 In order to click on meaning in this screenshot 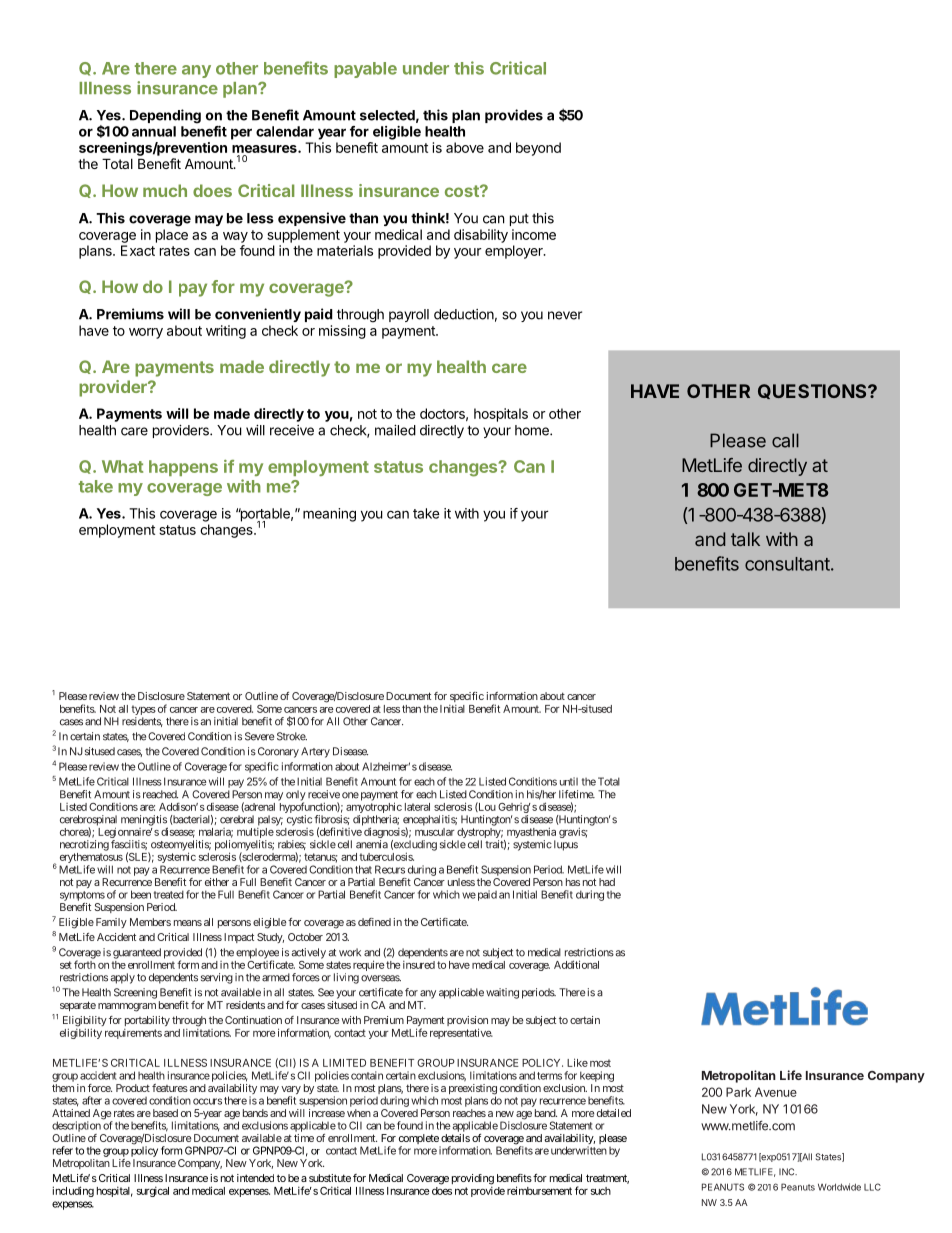, I will do `click(329, 515)`.
